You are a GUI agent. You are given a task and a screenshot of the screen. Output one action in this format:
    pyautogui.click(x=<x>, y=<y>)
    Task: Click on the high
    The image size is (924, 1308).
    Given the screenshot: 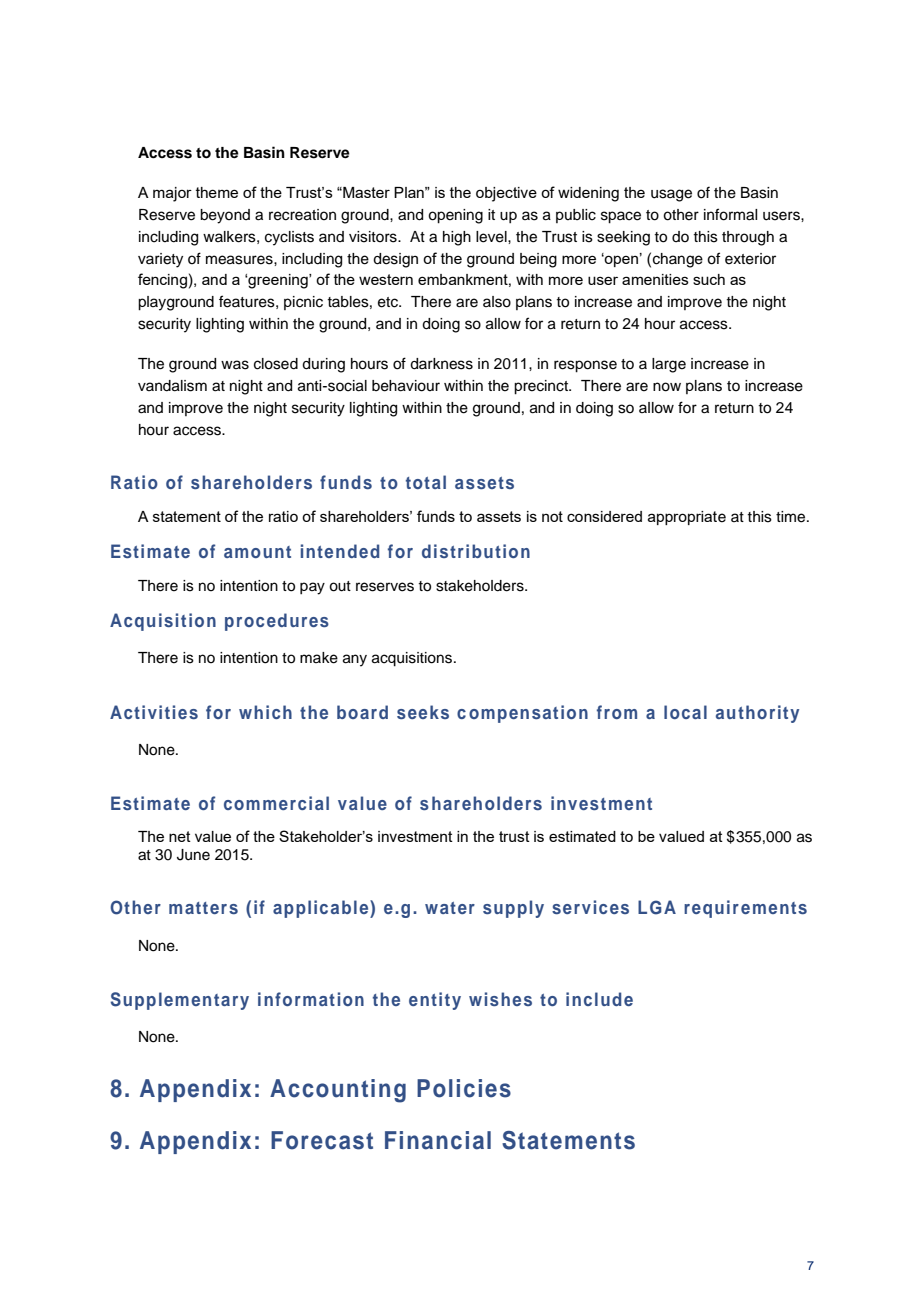 What is the action you would take?
    pyautogui.click(x=457, y=238)
